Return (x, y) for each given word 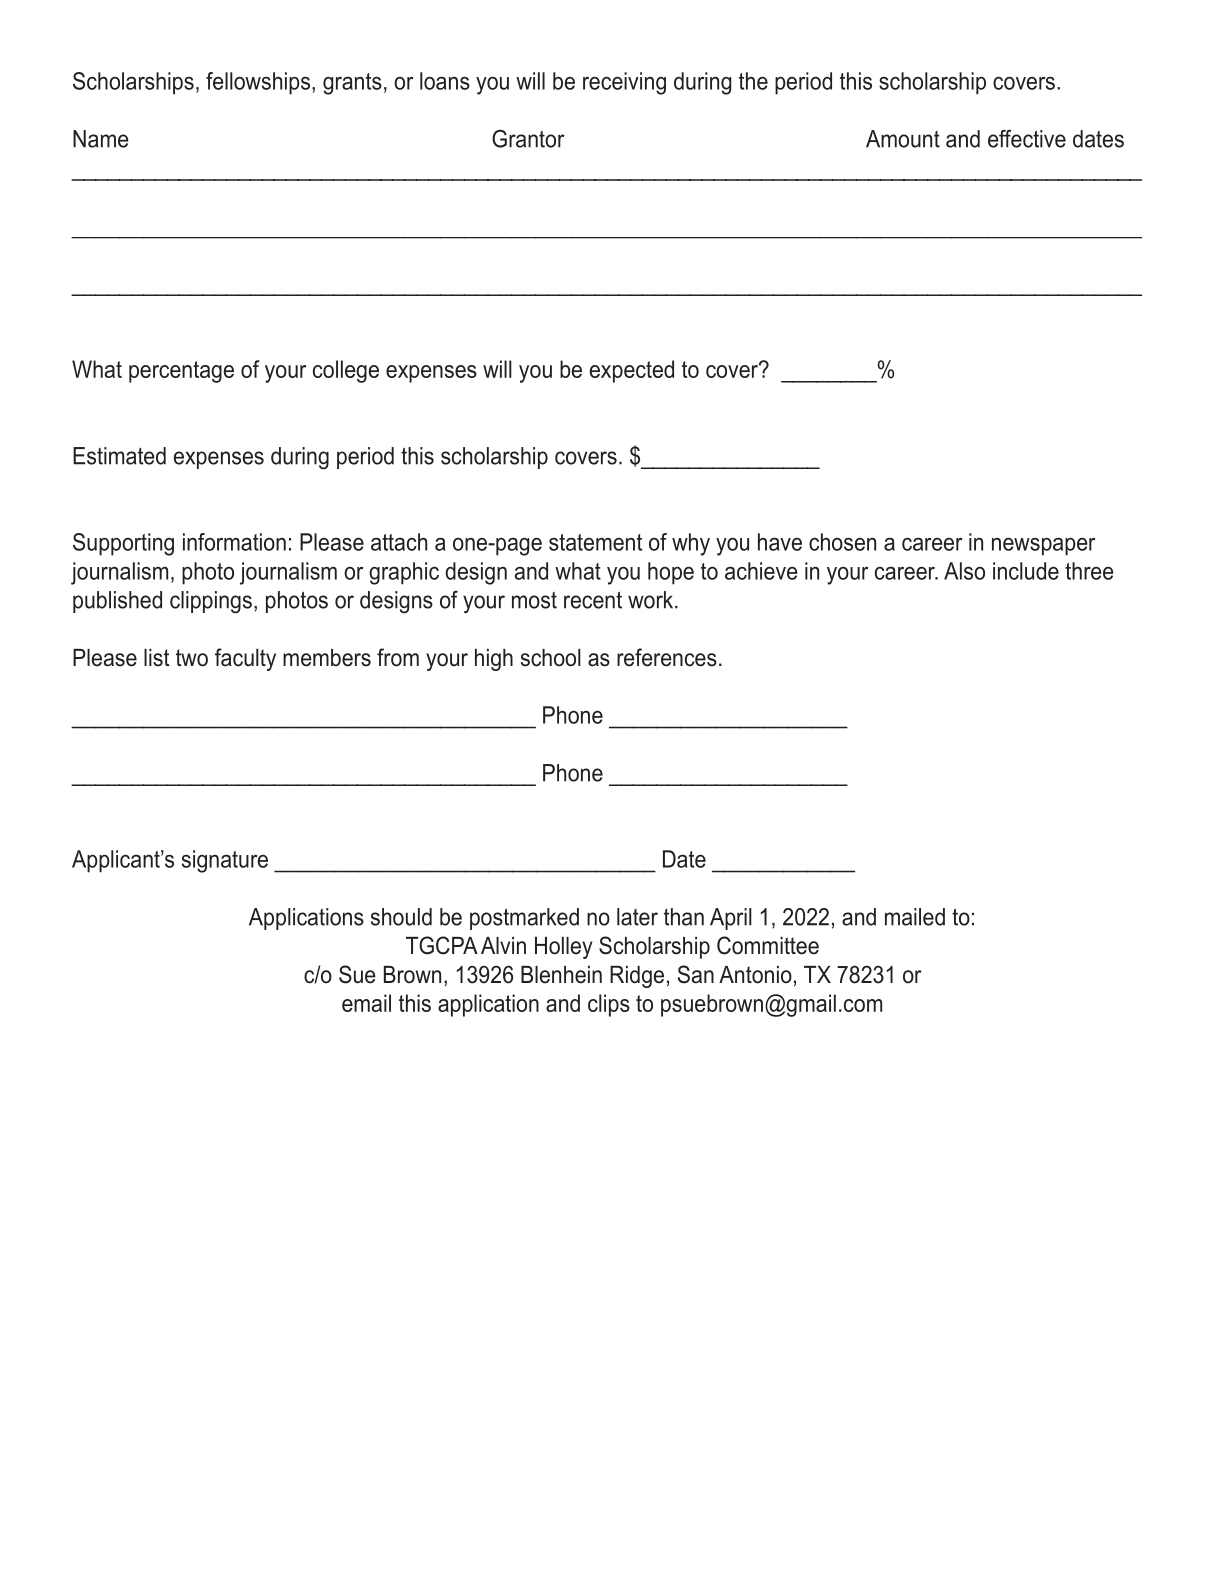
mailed (915, 917)
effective (1027, 139)
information (234, 542)
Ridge (637, 977)
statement (595, 542)
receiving (624, 83)
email (366, 1003)
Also (964, 571)
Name (101, 139)
